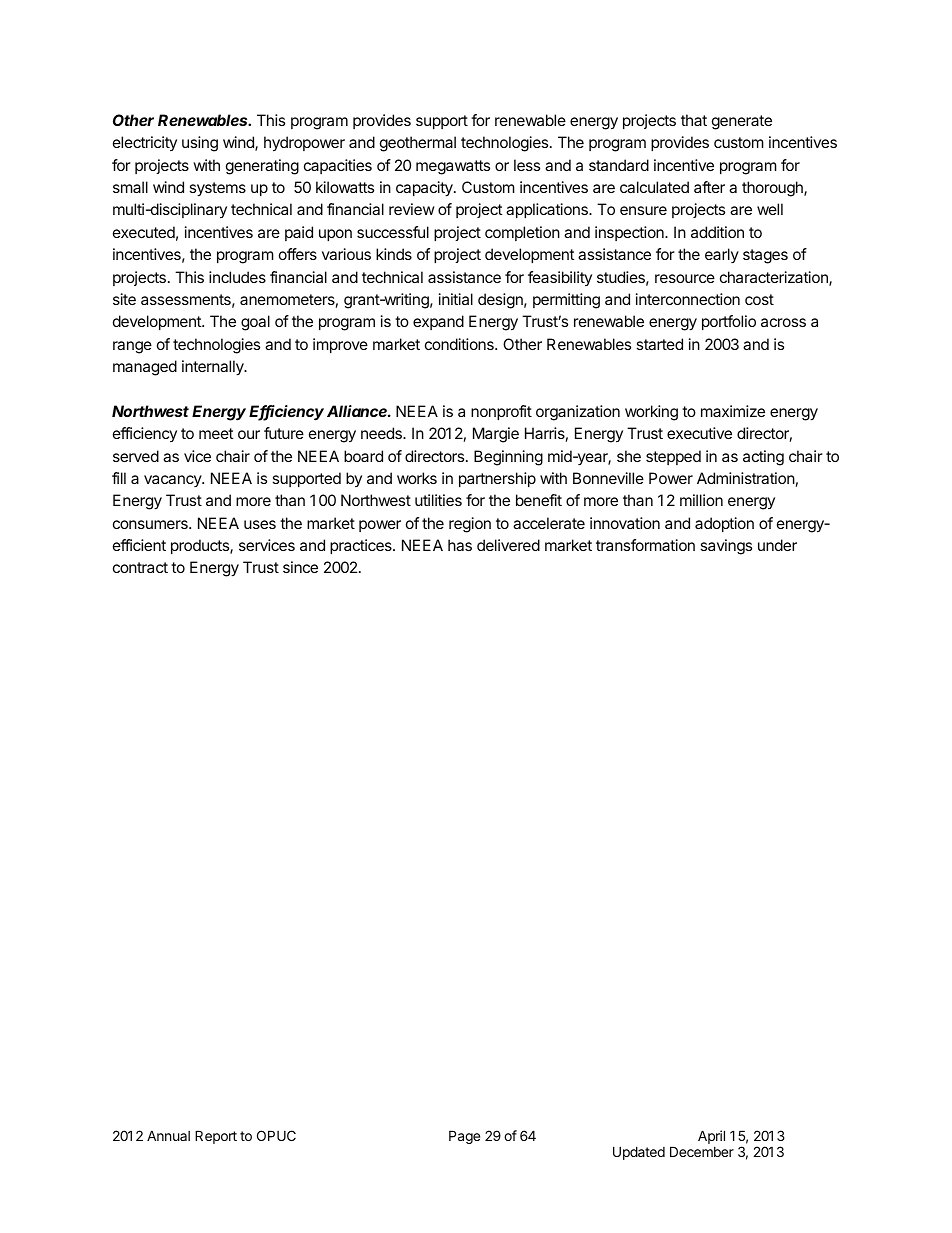  I want to click on that, so click(694, 120).
